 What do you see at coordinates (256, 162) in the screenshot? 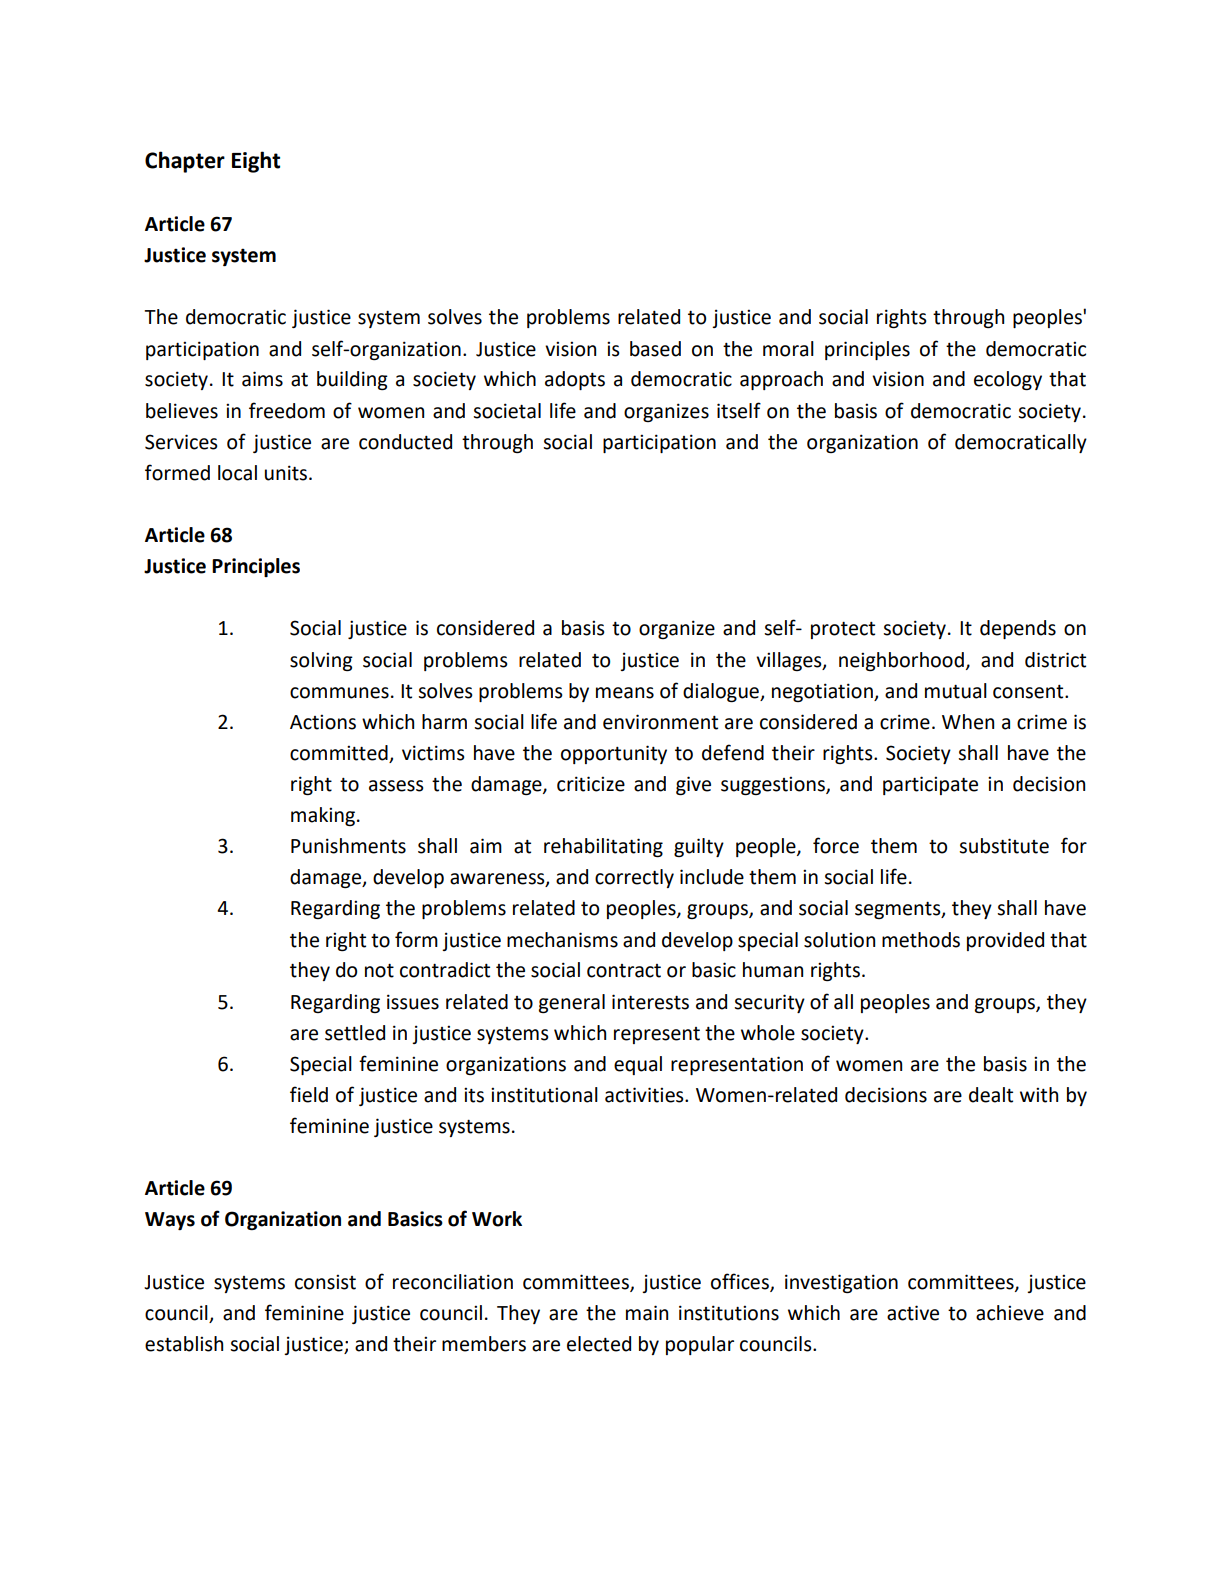
I see `Eight` at bounding box center [256, 162].
